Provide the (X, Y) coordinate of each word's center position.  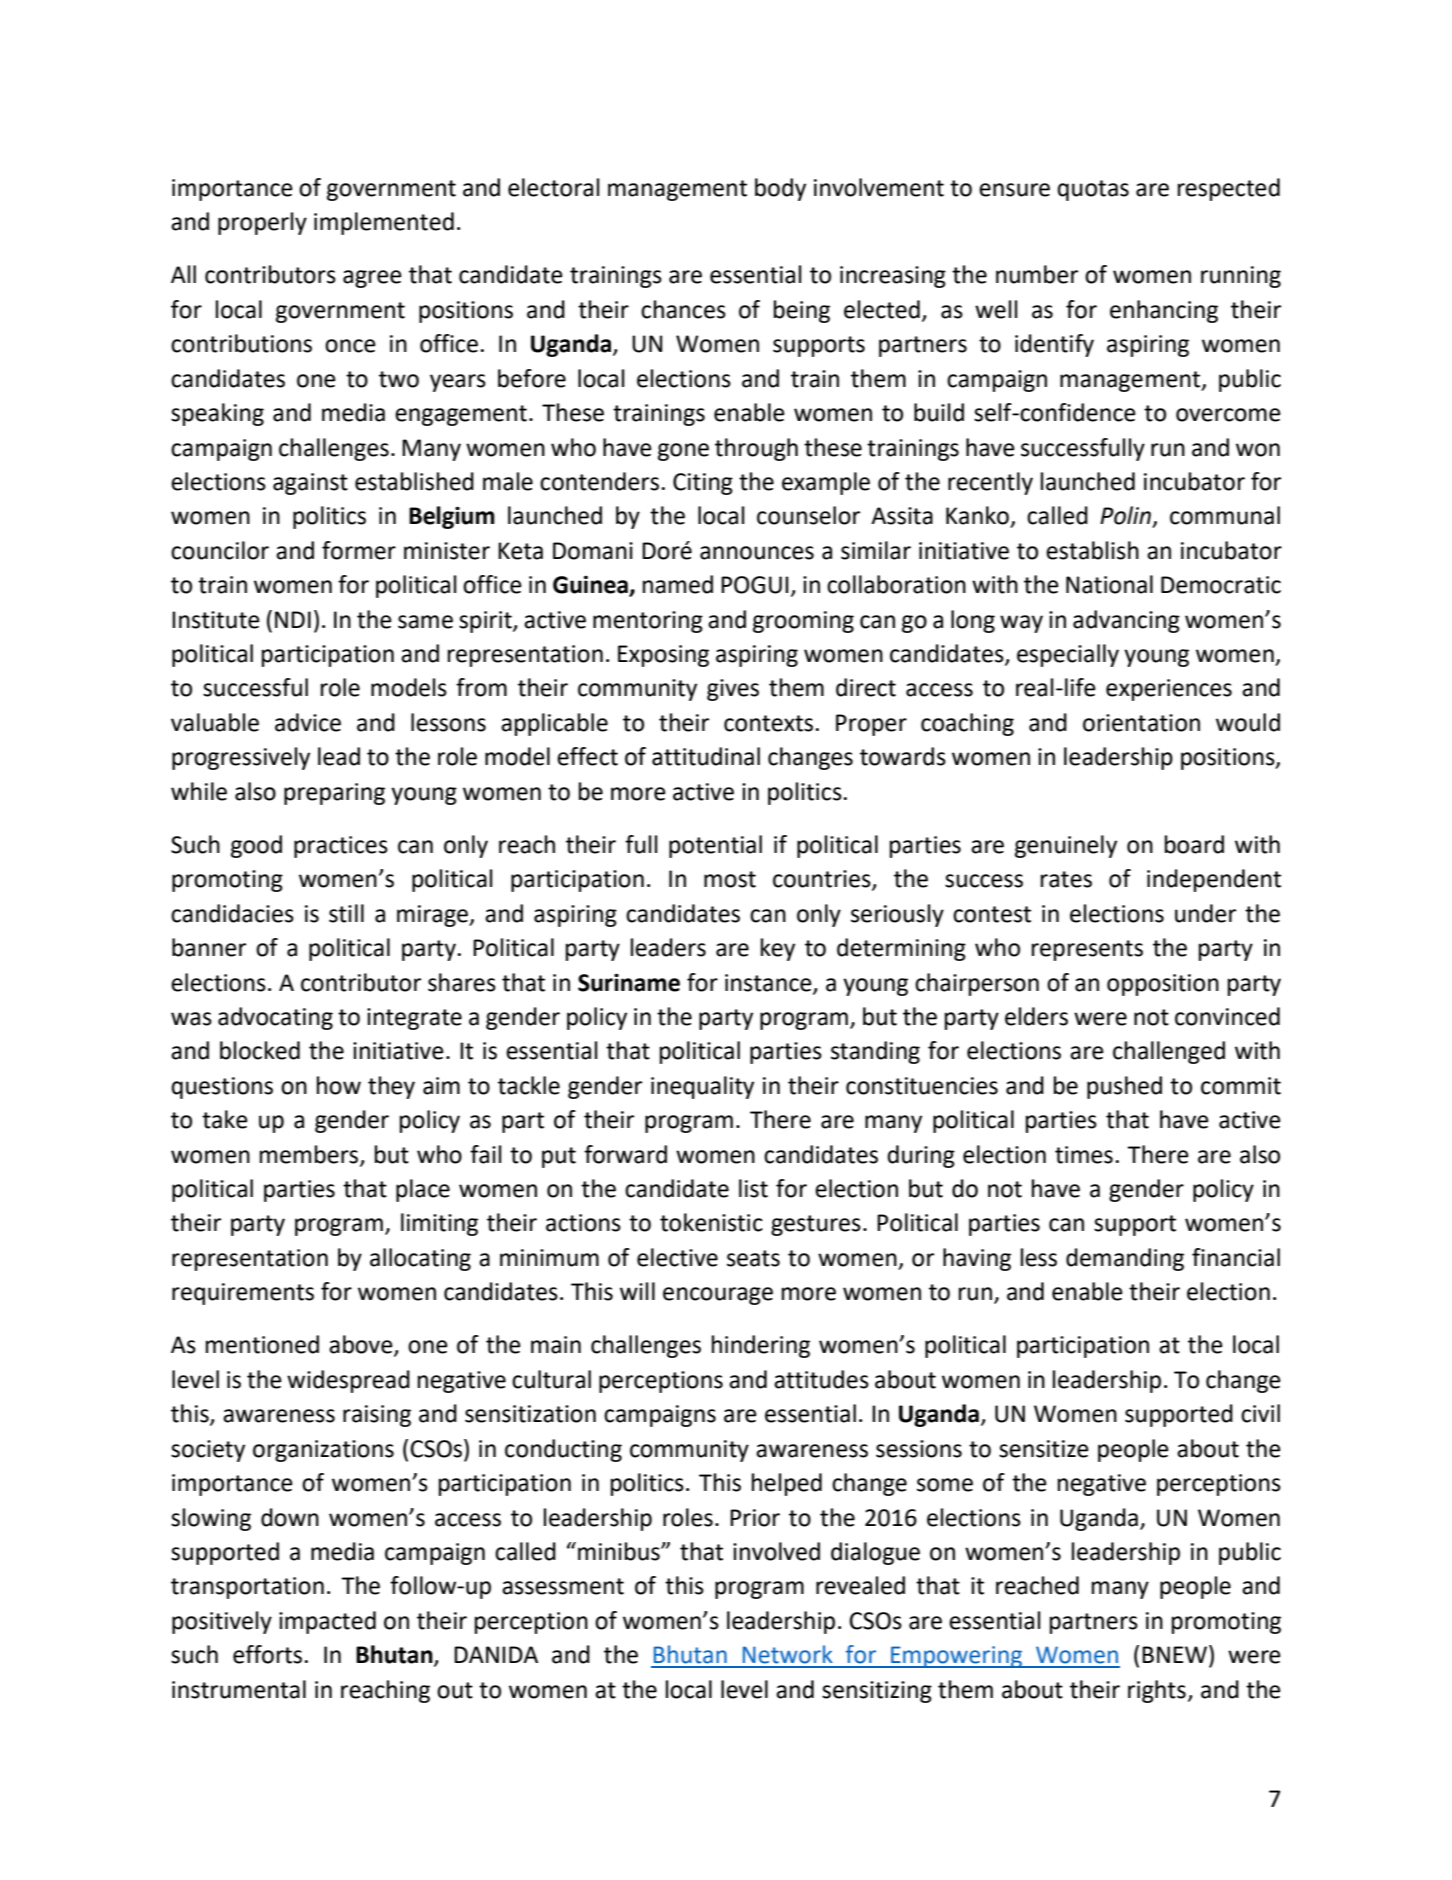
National (1109, 584)
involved (776, 1551)
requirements (243, 1294)
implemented (384, 223)
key (778, 949)
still (346, 913)
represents (1087, 950)
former (359, 550)
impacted (327, 1622)
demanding (1125, 1259)
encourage (718, 1296)
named (678, 584)
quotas (1093, 190)
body (780, 189)
